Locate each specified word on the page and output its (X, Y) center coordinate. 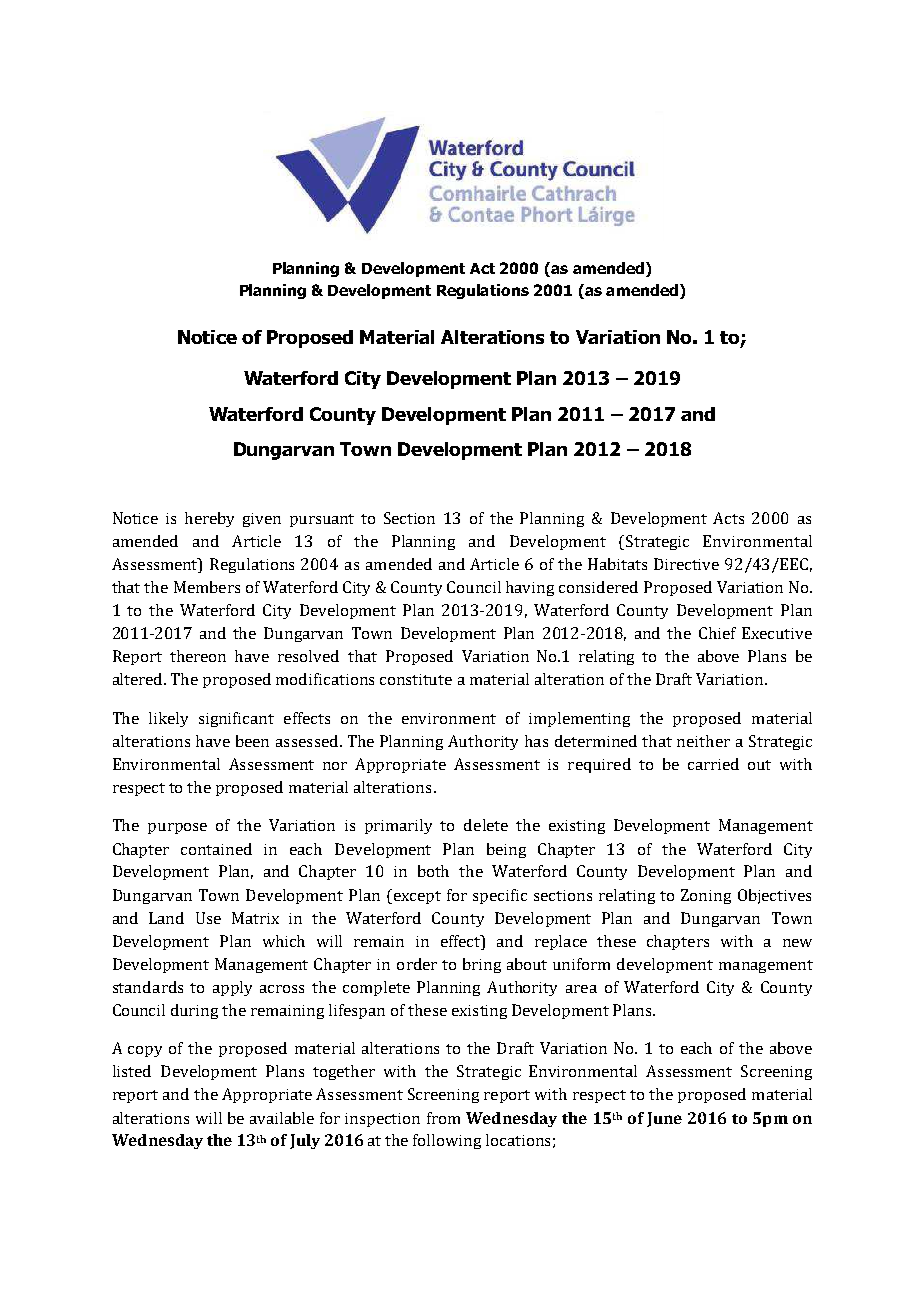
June (664, 1119)
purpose (177, 828)
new (797, 943)
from (443, 1118)
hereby (209, 519)
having (530, 588)
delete (486, 825)
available (282, 1118)
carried (713, 764)
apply (232, 988)
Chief (717, 633)
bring (482, 965)
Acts (728, 518)
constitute (416, 679)
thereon (198, 656)
